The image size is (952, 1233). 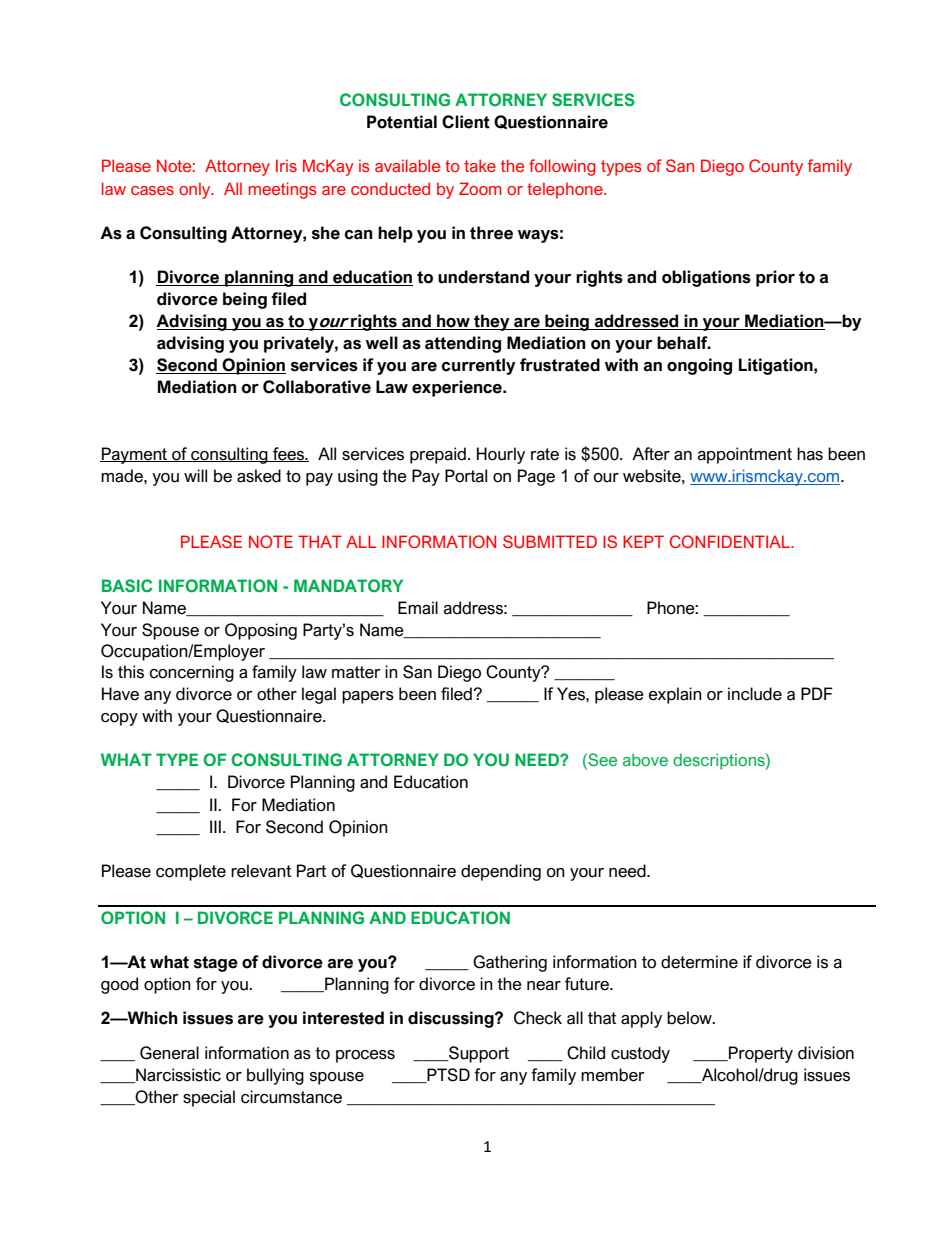 What do you see at coordinates (826, 1053) in the screenshot?
I see `division` at bounding box center [826, 1053].
